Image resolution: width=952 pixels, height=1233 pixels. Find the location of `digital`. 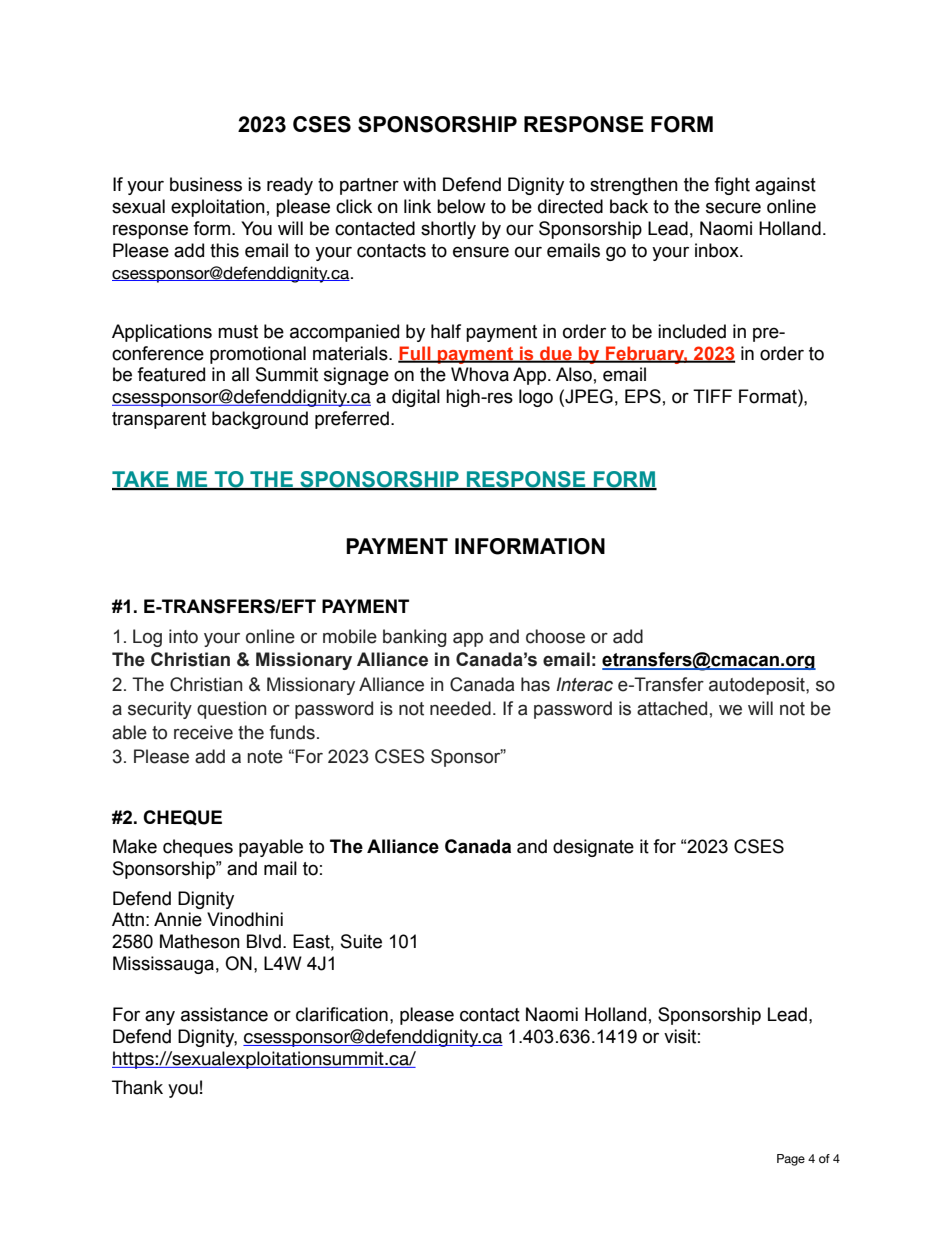

digital is located at coordinates (416, 398).
